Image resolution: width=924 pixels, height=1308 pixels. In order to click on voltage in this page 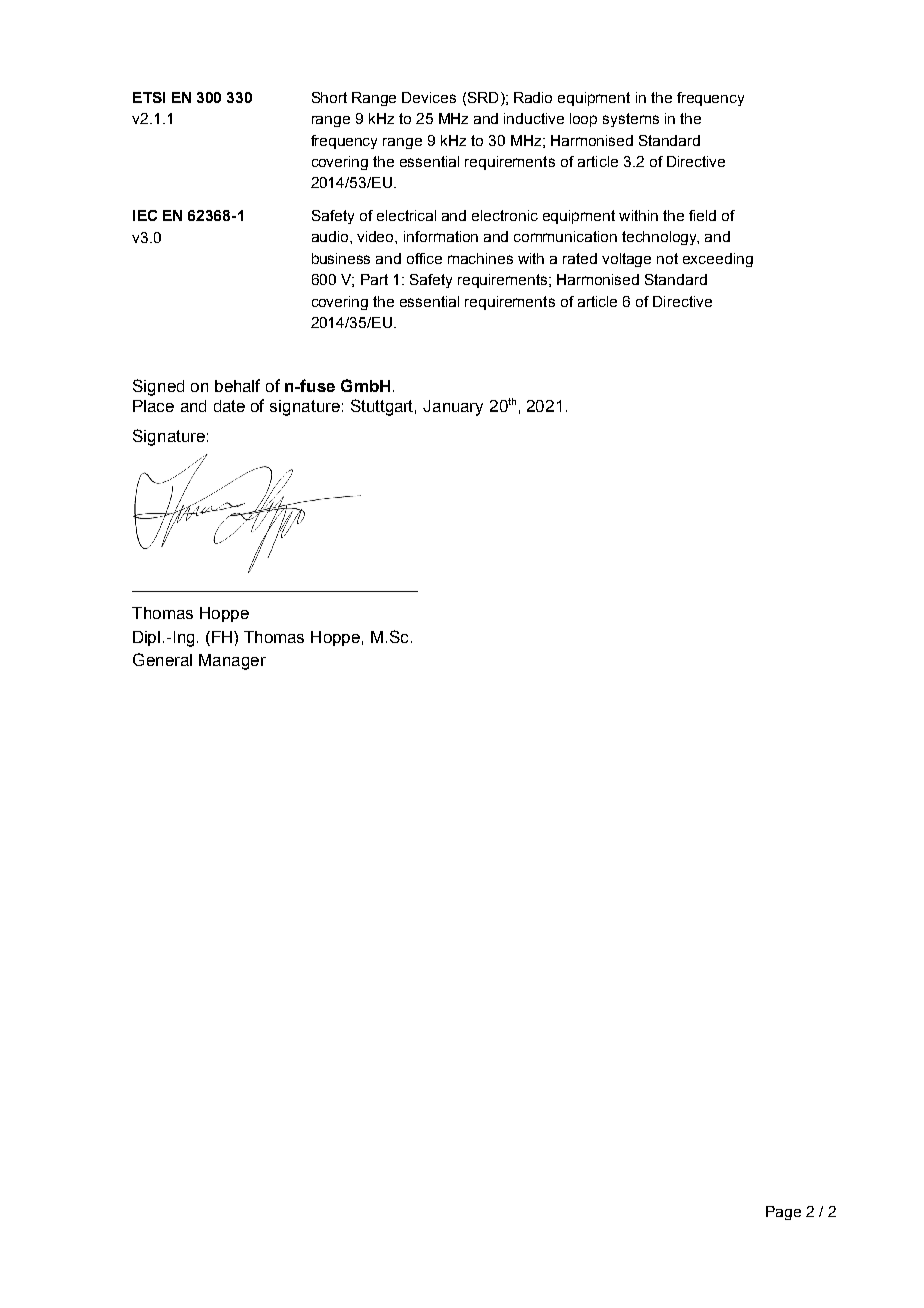, I will do `click(626, 260)`.
